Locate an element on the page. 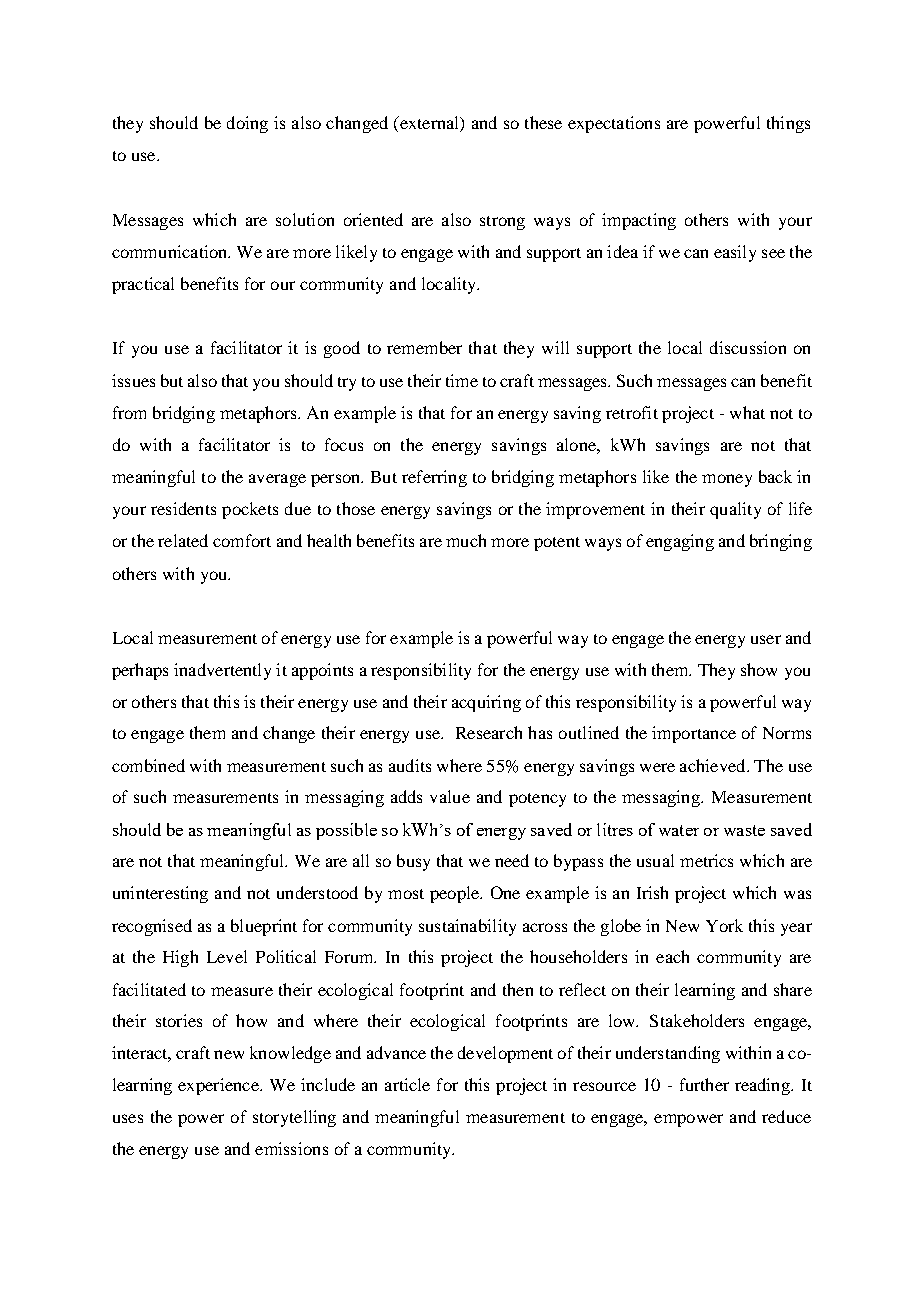 Image resolution: width=924 pixels, height=1308 pixels. further is located at coordinates (704, 1084).
